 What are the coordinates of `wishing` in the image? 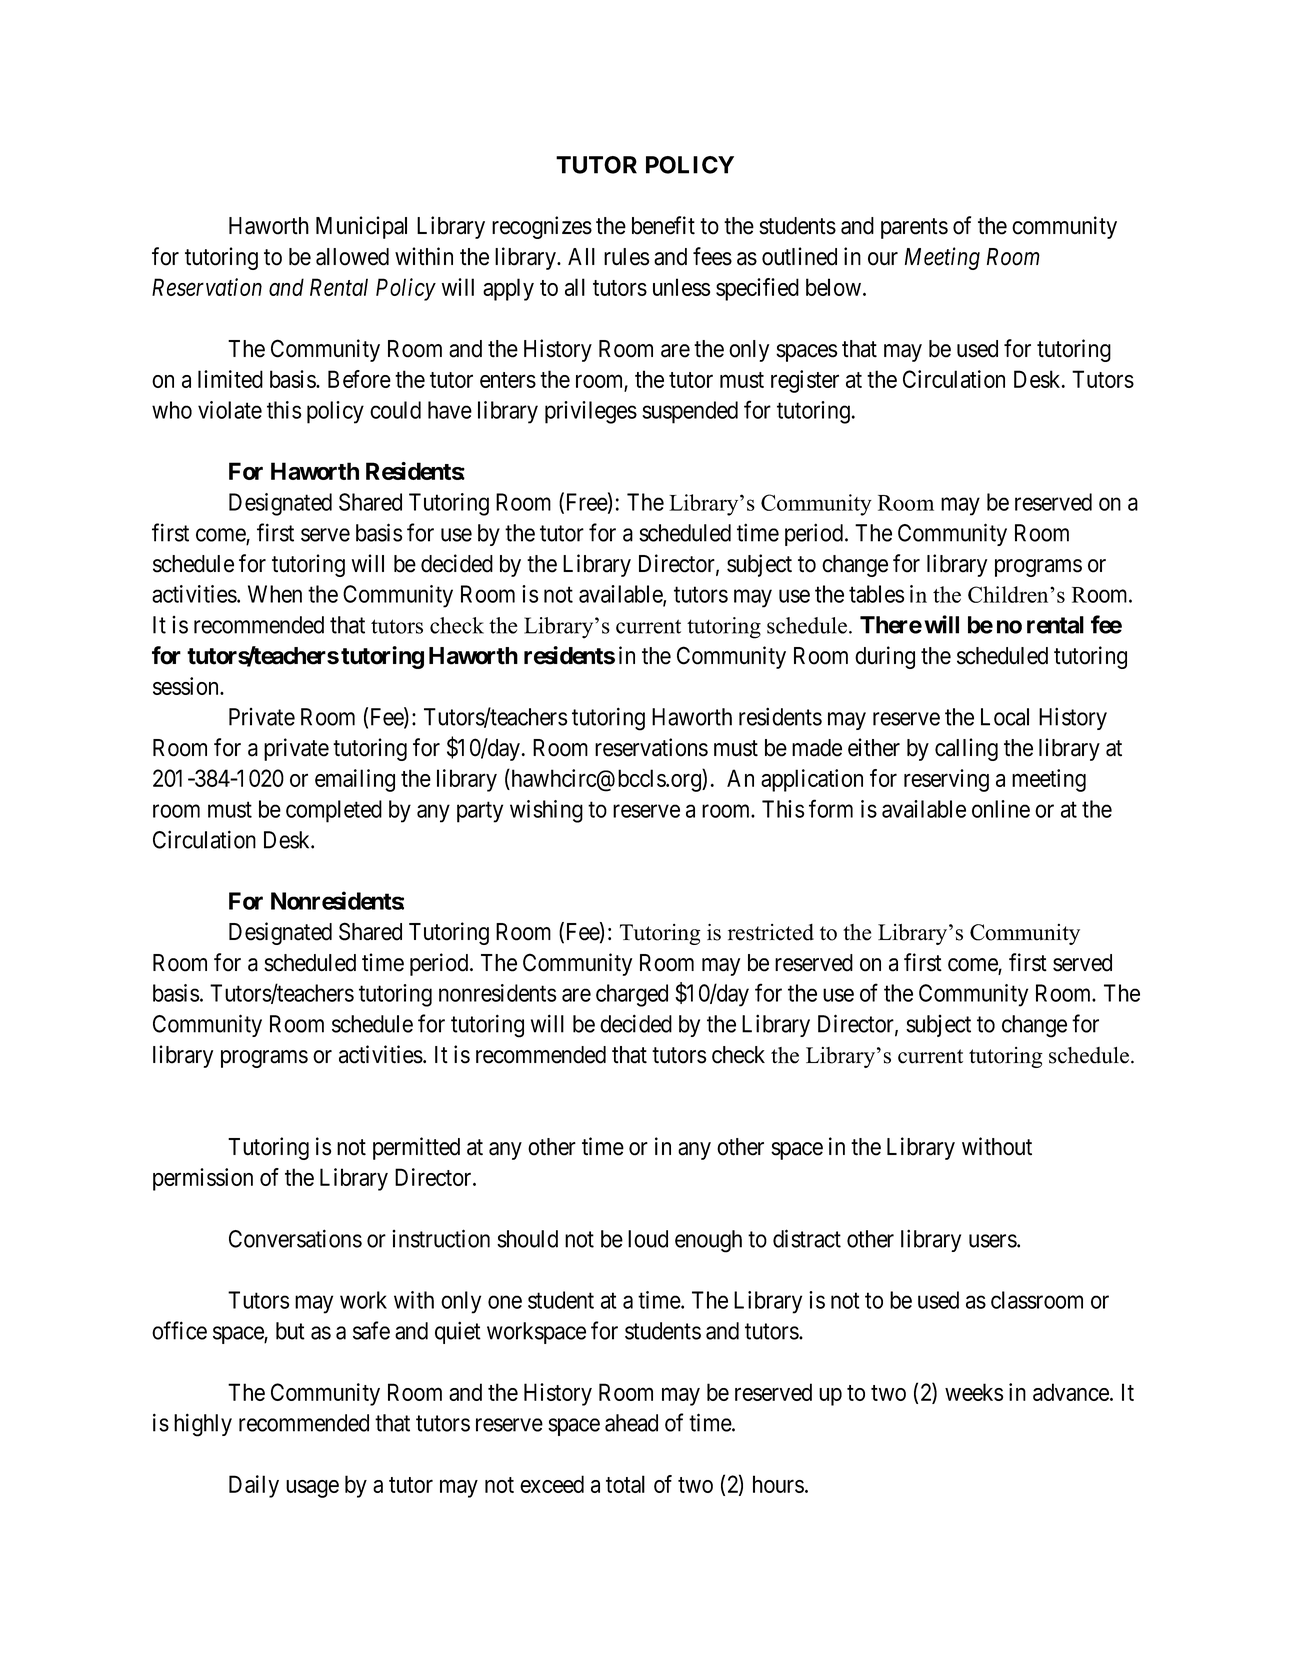 It's located at (546, 811).
